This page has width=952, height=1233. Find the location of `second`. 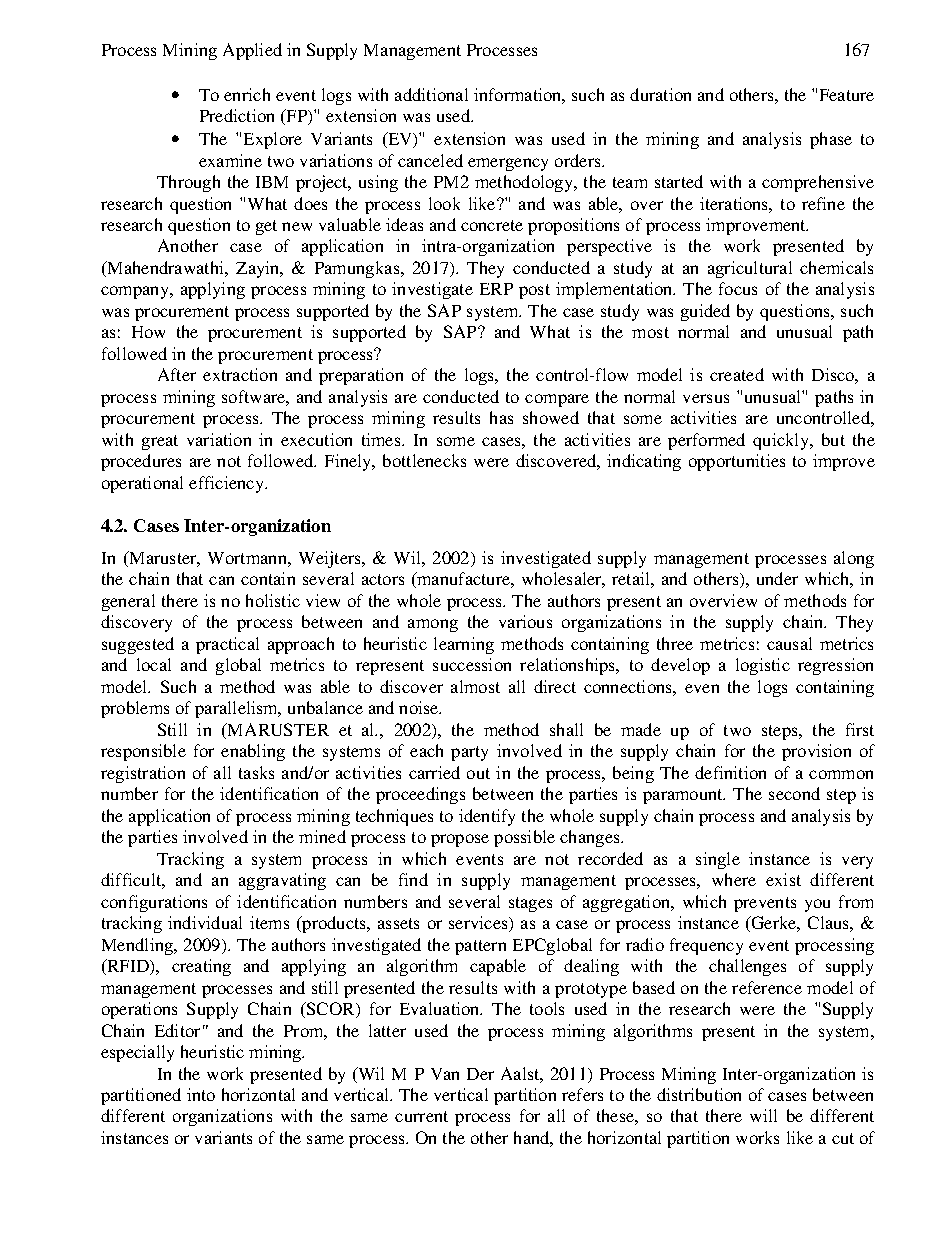

second is located at coordinates (794, 793).
